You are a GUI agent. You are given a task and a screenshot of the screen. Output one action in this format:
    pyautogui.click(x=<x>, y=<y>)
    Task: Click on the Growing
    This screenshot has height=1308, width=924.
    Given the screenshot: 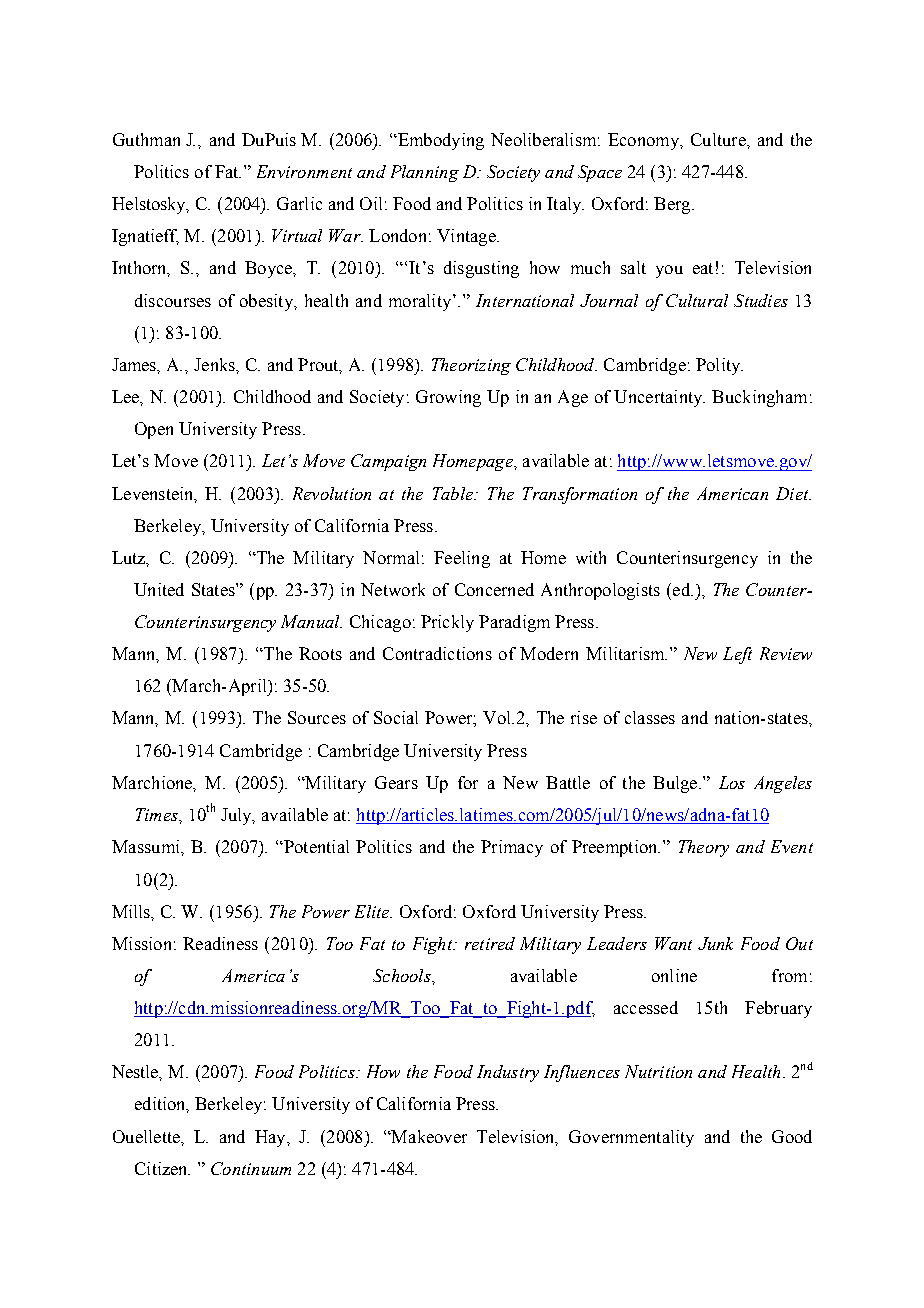 What is the action you would take?
    pyautogui.click(x=448, y=398)
